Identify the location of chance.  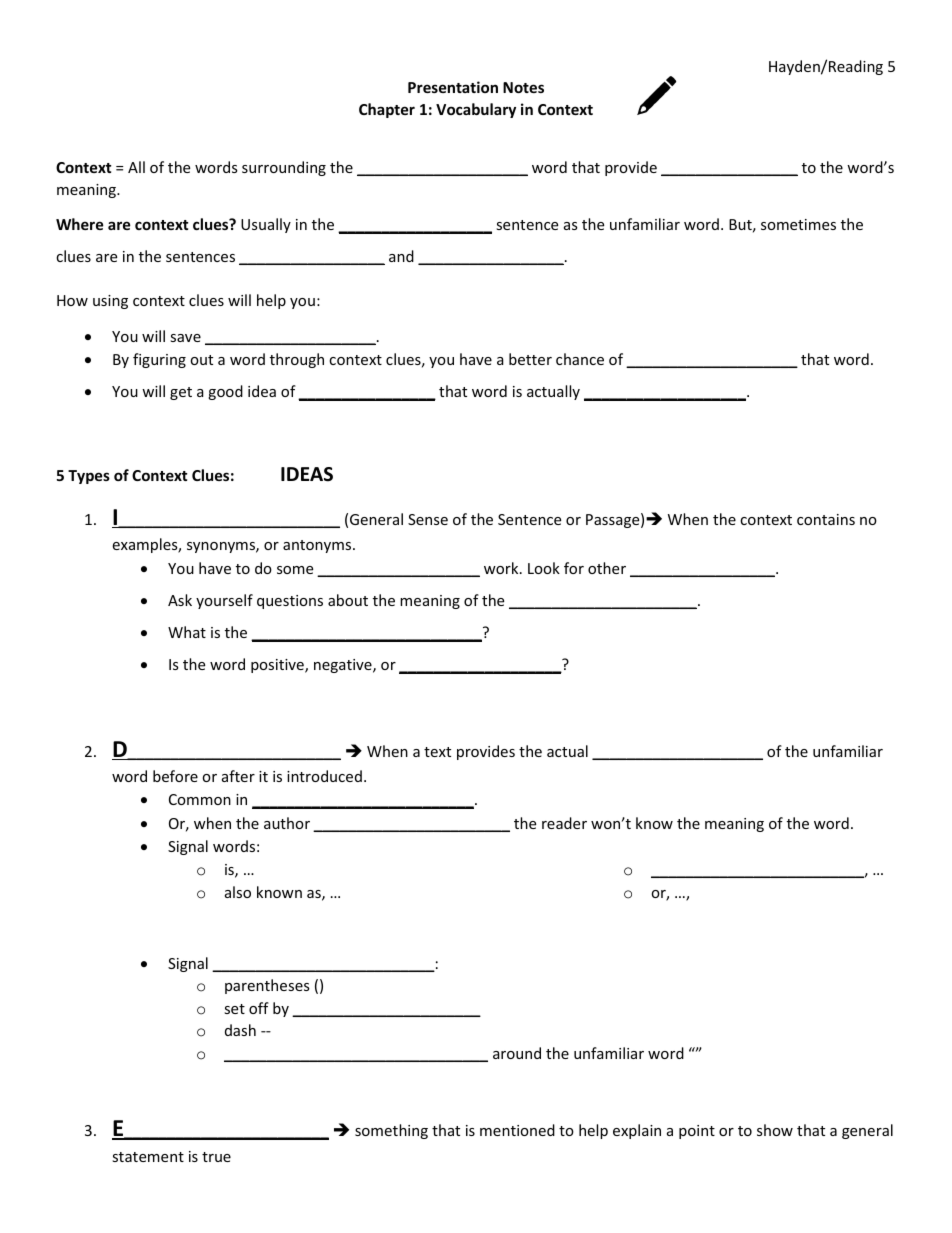
(580, 359).
